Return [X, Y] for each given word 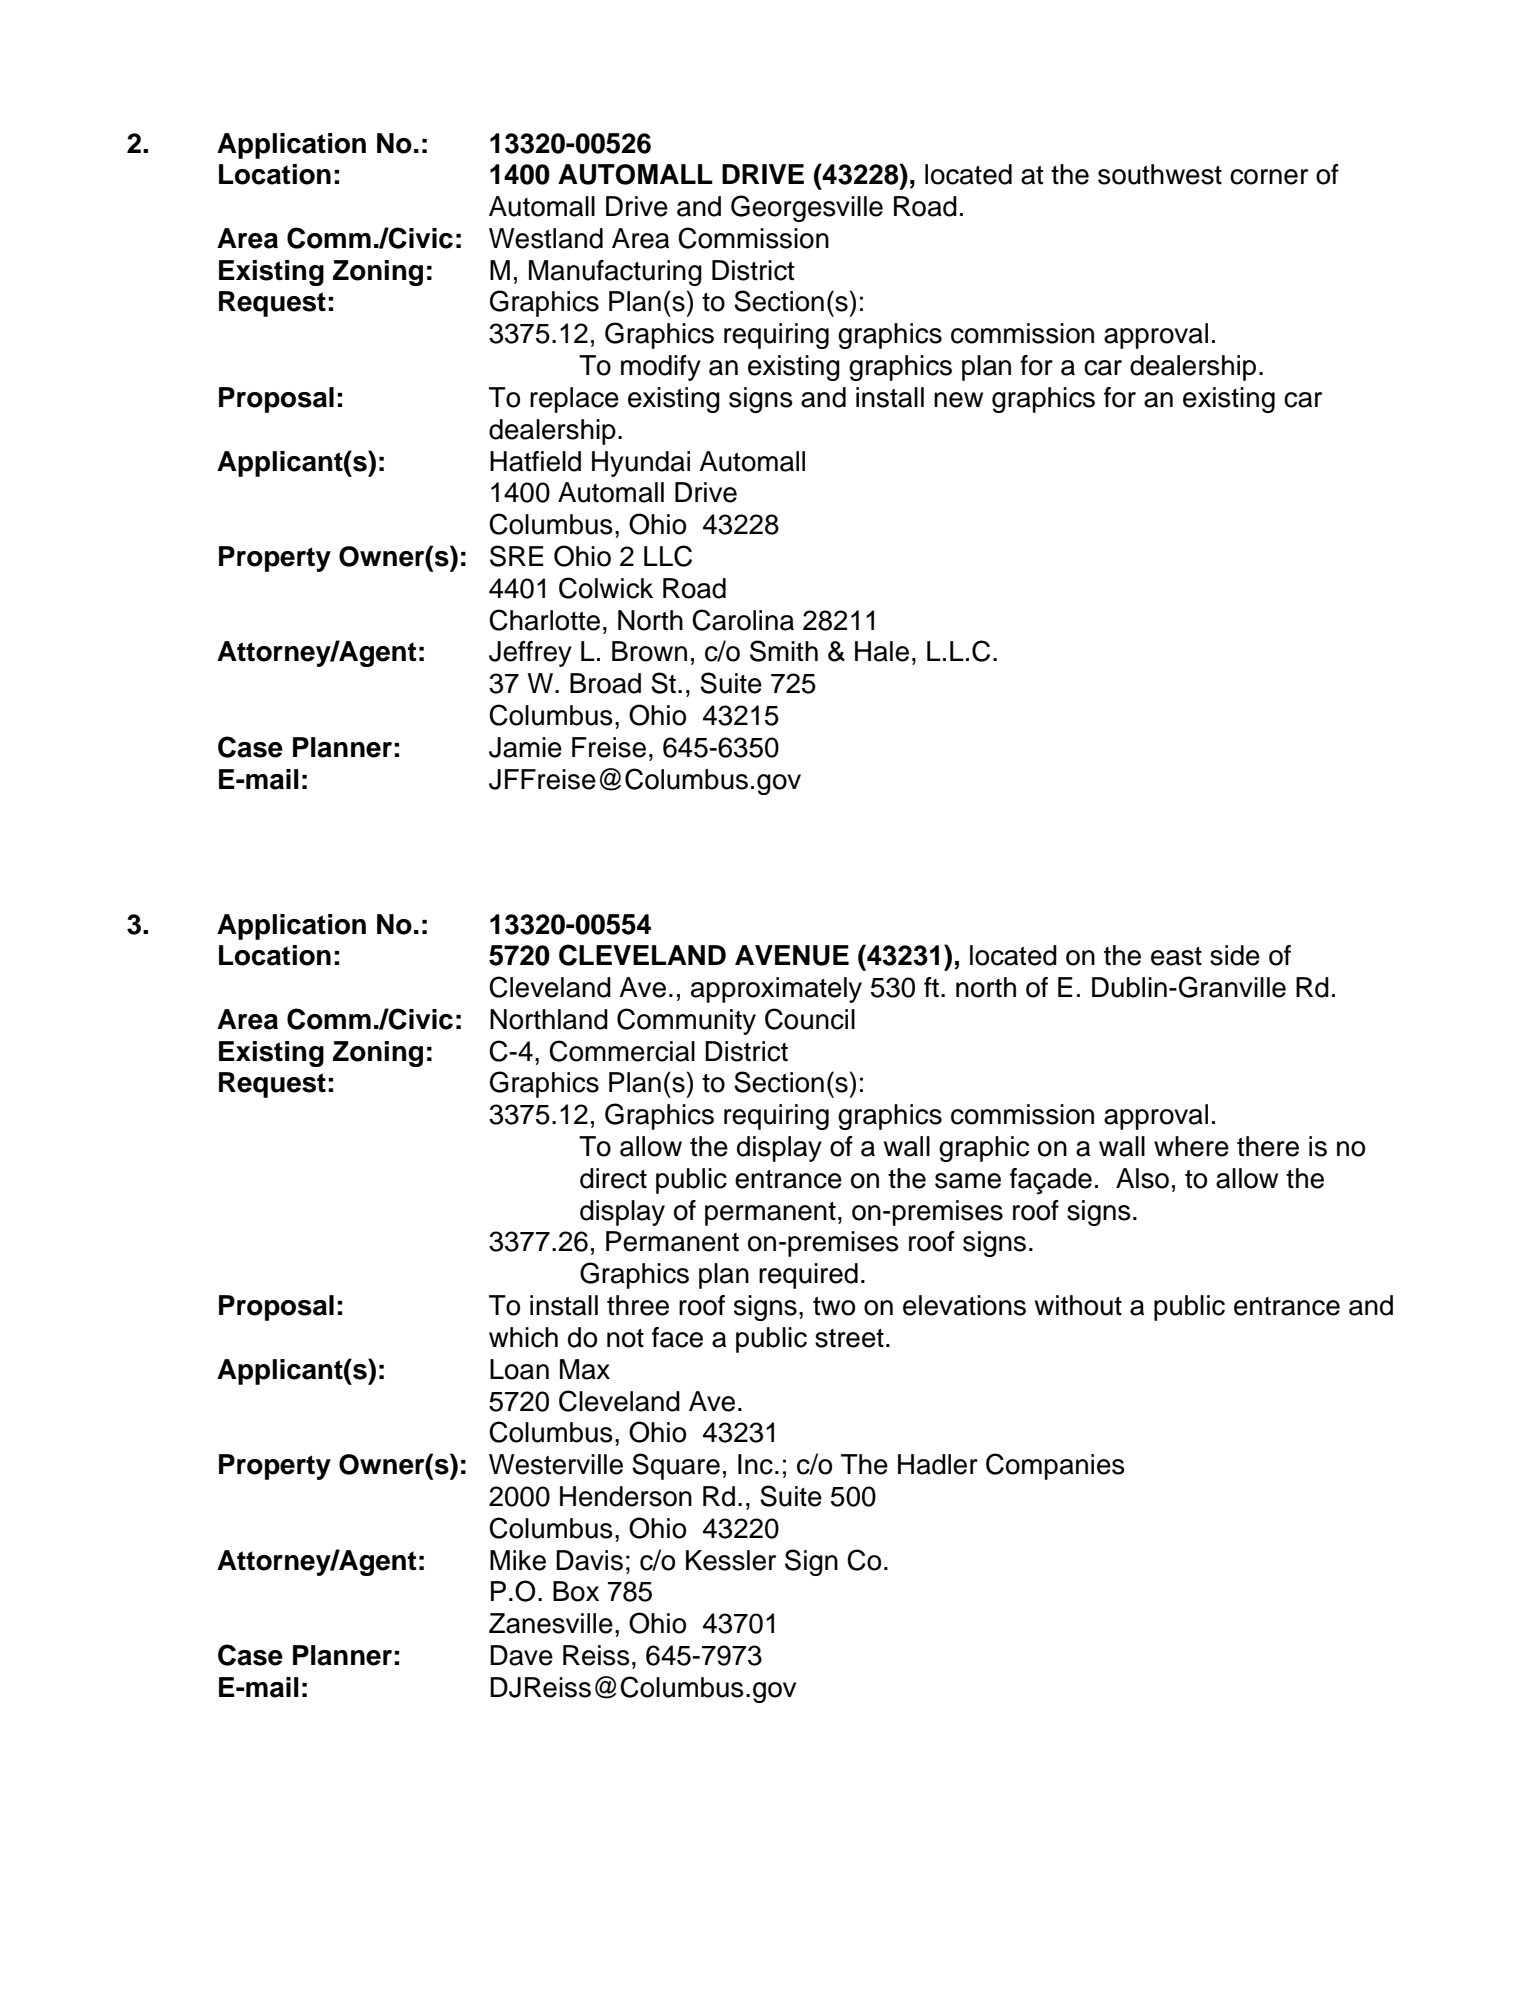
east [1176, 956]
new [958, 400]
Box [576, 1591]
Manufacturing [615, 273]
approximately [776, 990]
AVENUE [792, 955]
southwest [1160, 174]
